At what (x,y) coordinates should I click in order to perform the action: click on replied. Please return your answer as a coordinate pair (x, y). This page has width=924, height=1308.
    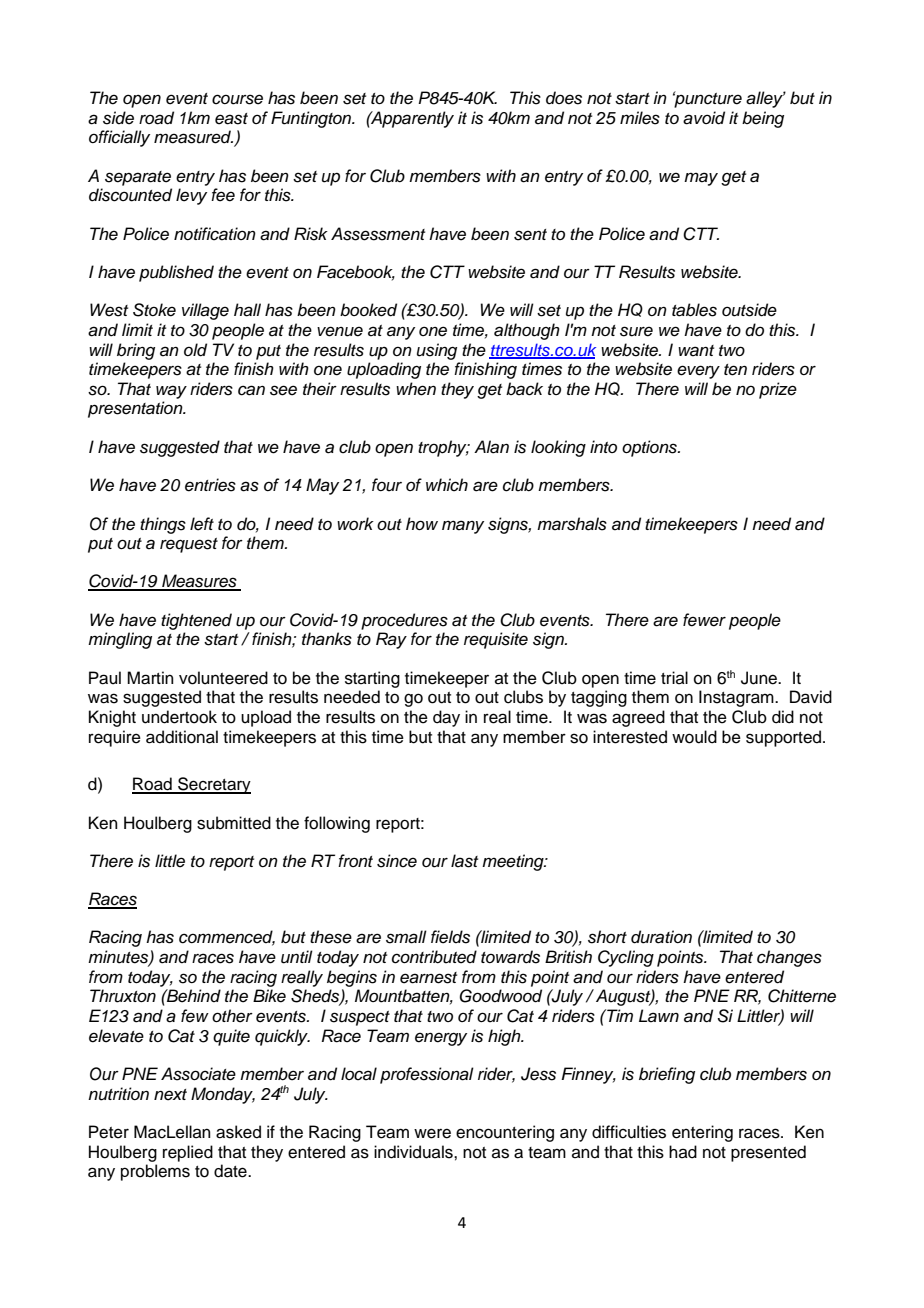
    Looking at the image, I should click on (188, 1153).
